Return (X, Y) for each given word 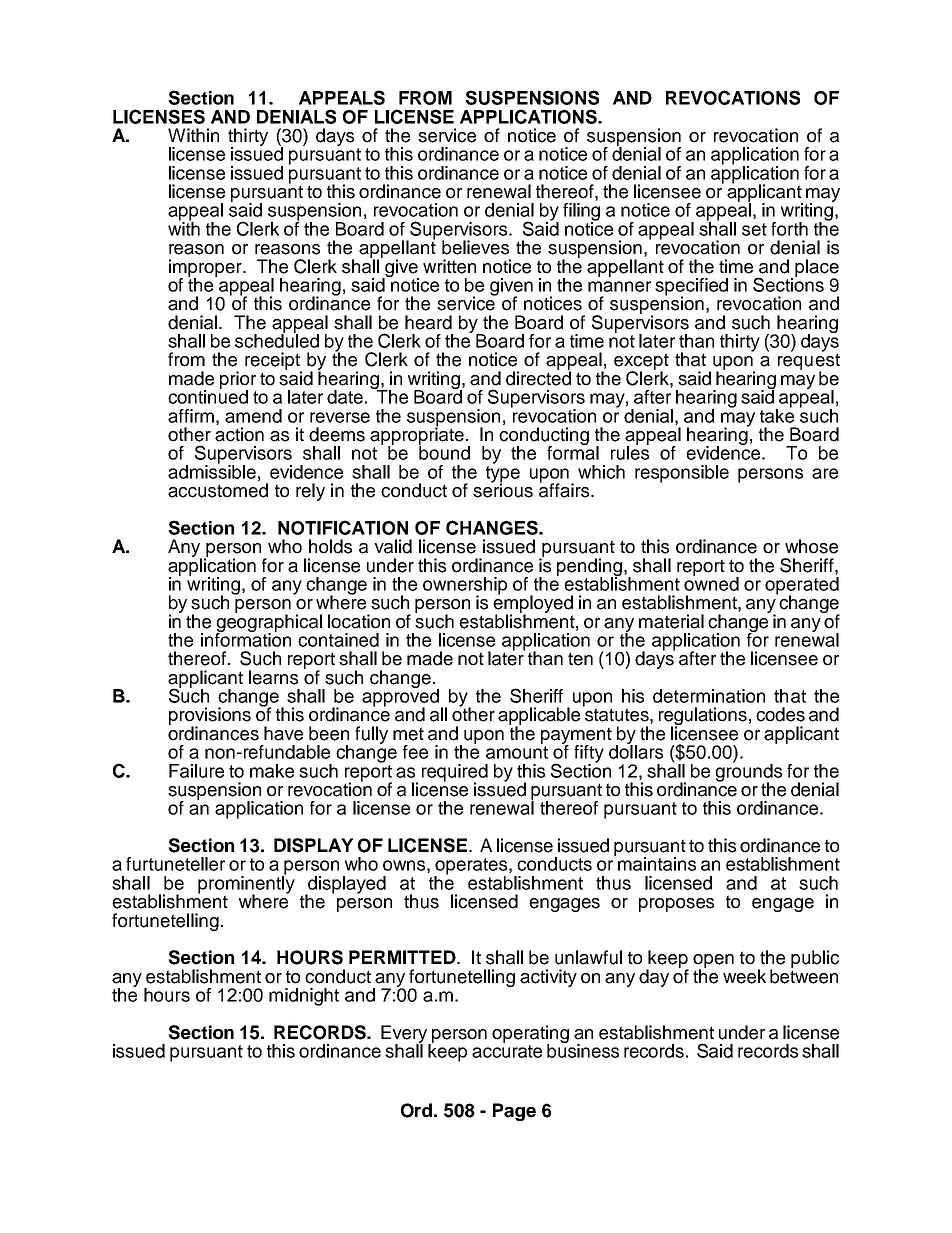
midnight (304, 997)
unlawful (588, 957)
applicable (539, 717)
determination (709, 696)
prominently (246, 885)
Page (514, 1112)
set (754, 229)
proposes (676, 905)
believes (475, 247)
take (777, 414)
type (503, 474)
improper (206, 269)
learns (273, 677)
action (239, 434)
